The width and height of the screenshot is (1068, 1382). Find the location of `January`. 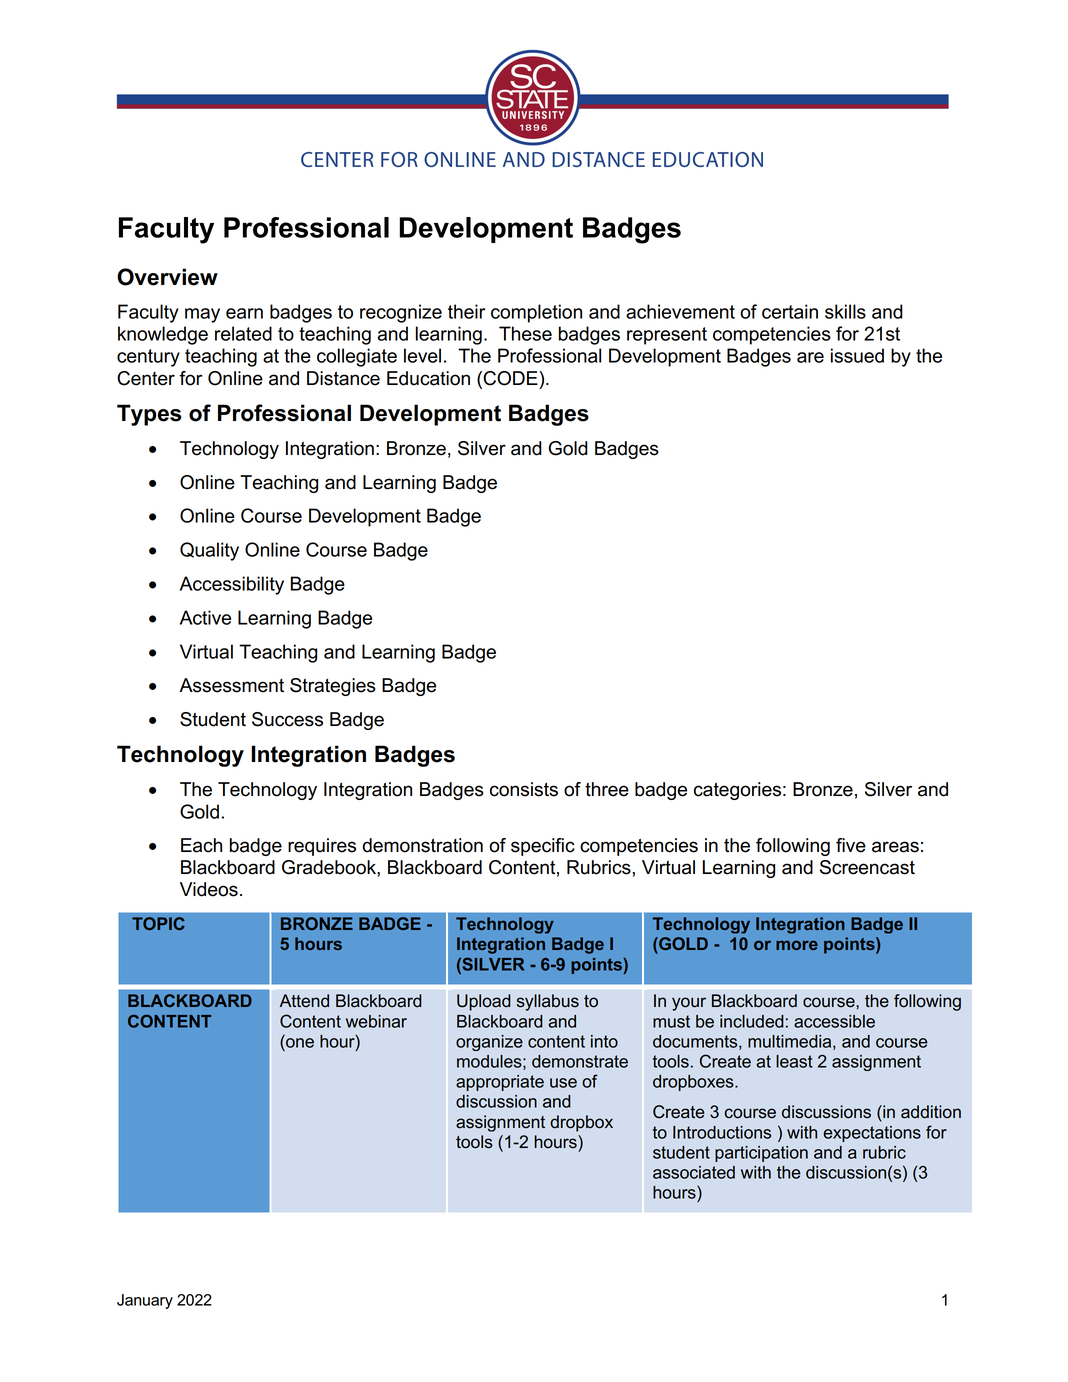

January is located at coordinates (145, 1301).
